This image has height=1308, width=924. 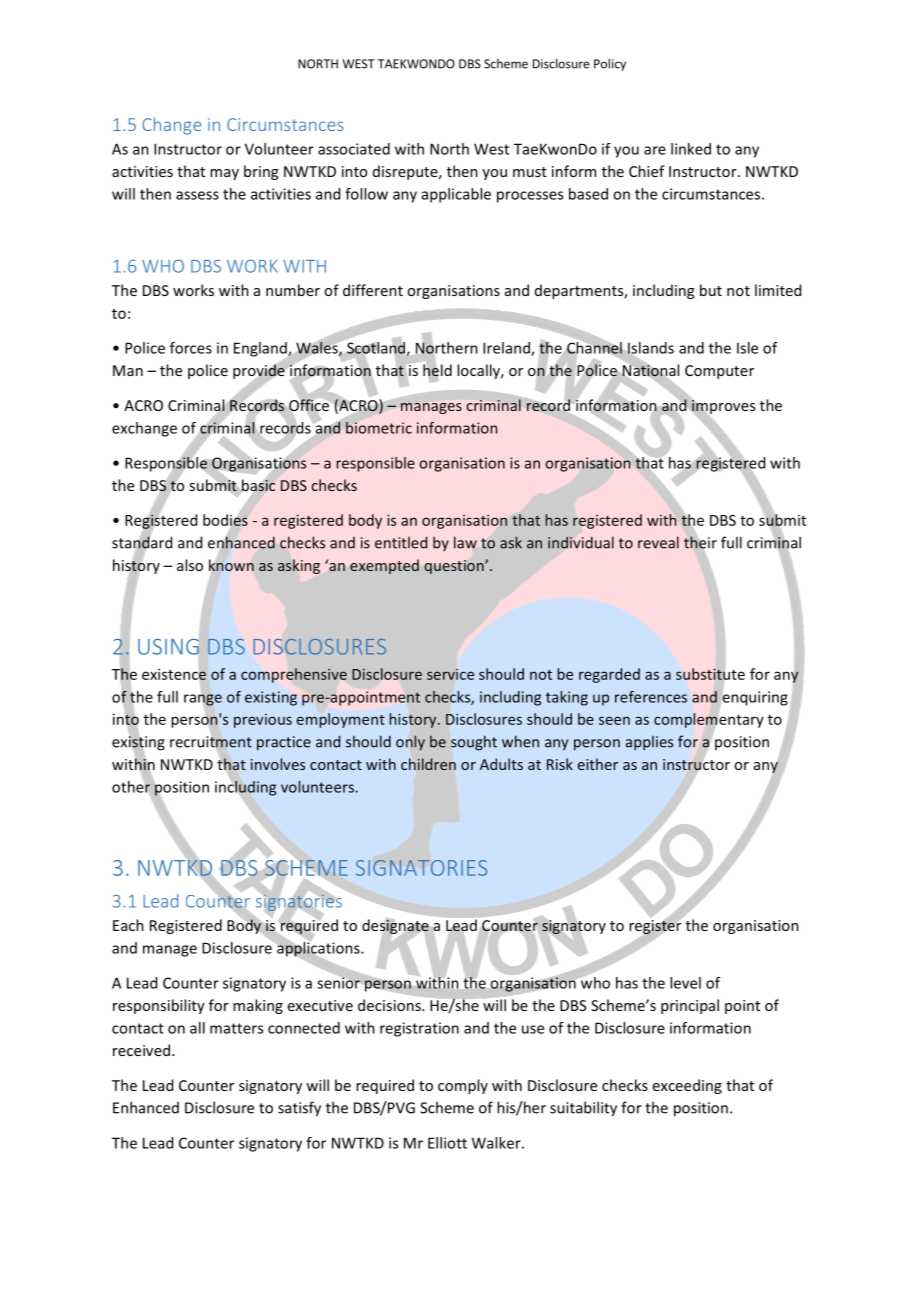 I want to click on satisfy, so click(x=299, y=1109).
